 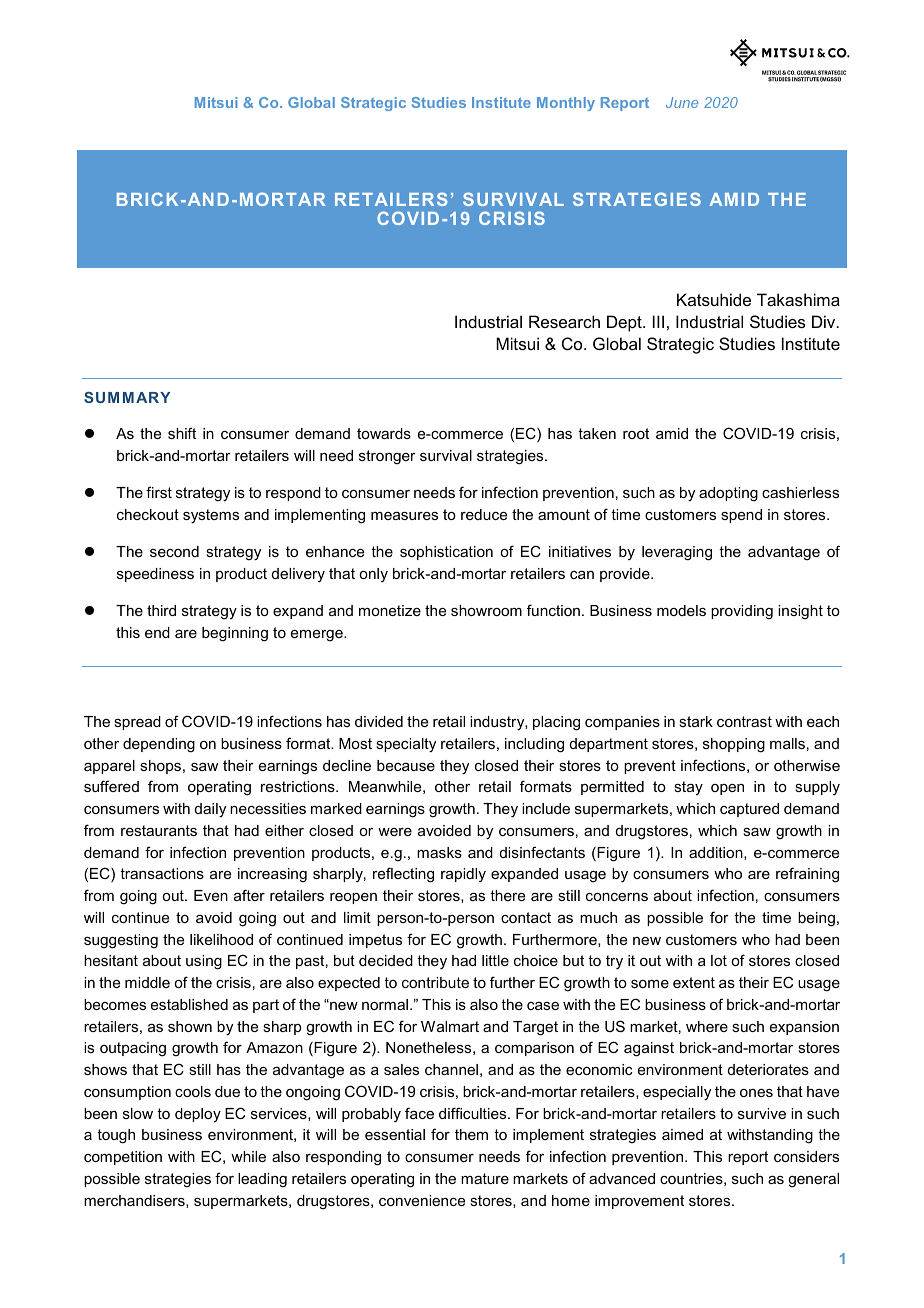 I want to click on providing, so click(x=742, y=612).
